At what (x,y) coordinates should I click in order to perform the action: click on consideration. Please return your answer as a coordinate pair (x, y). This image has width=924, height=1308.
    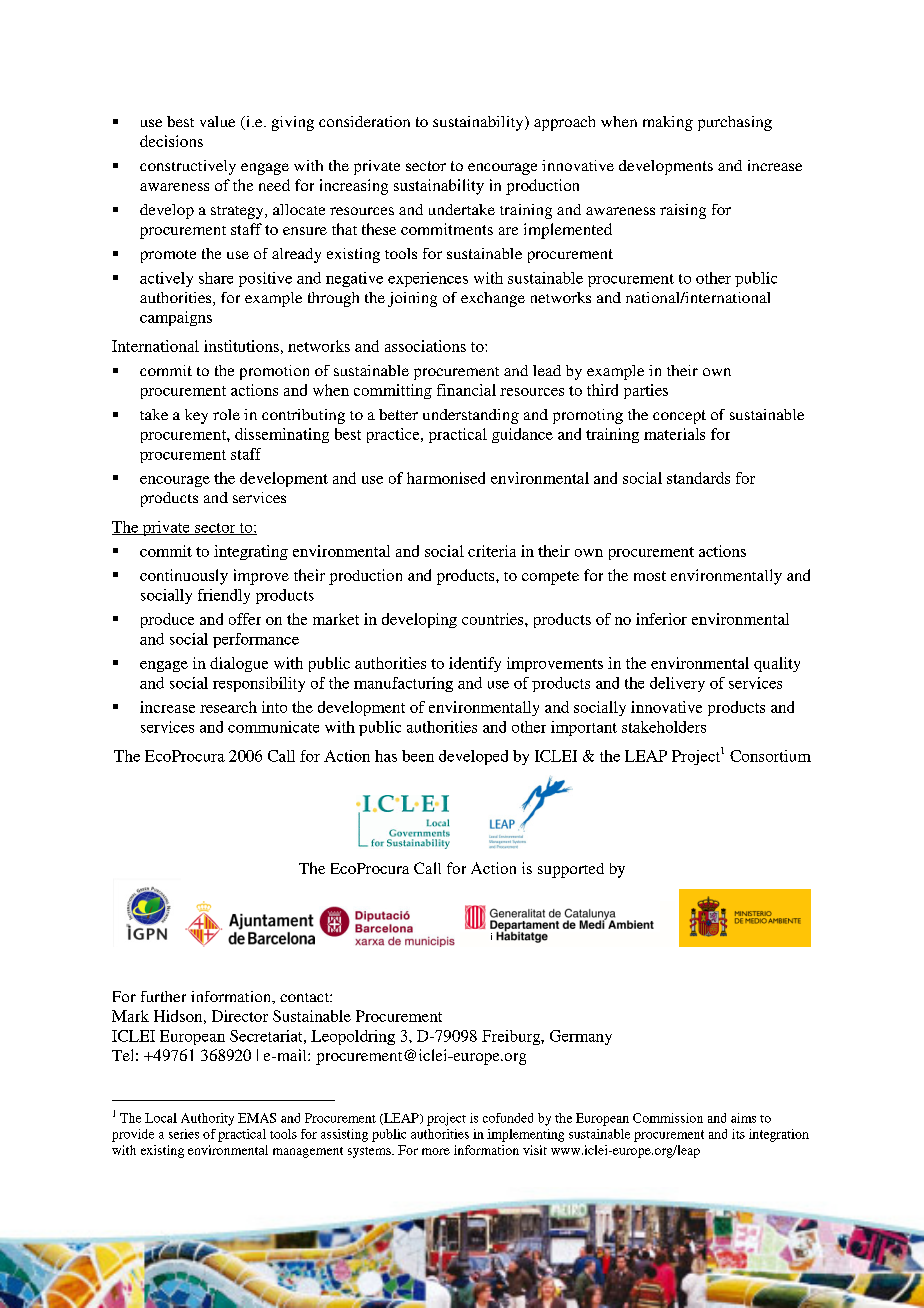
    Looking at the image, I should click on (364, 121).
